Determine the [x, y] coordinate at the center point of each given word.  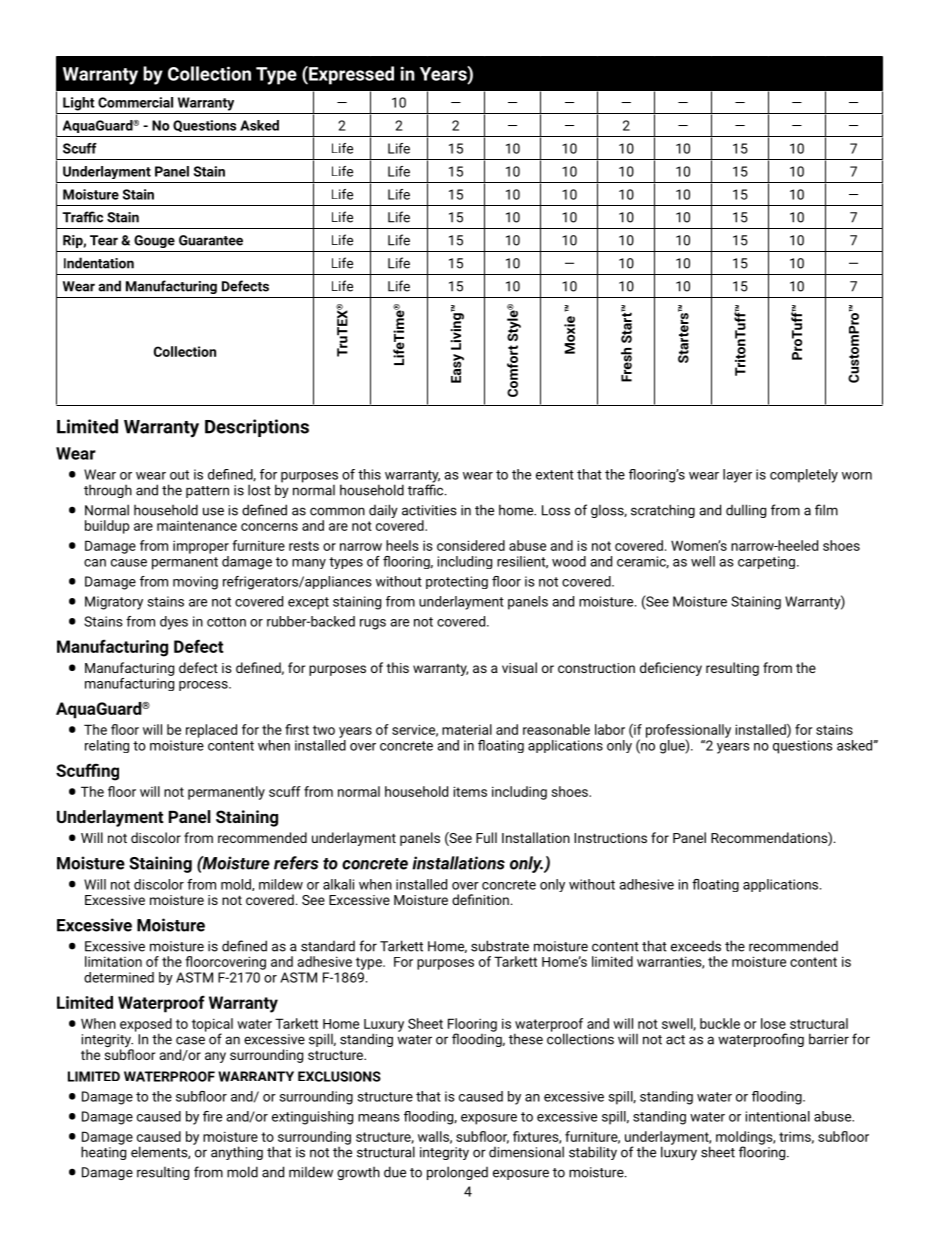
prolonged [457, 1173]
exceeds [696, 946]
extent [555, 475]
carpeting [766, 562]
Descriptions [257, 428]
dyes [174, 623]
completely [804, 476]
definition [480, 899]
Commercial [135, 102]
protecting [457, 582]
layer [737, 476]
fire [212, 1116]
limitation [113, 961]
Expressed [350, 75]
